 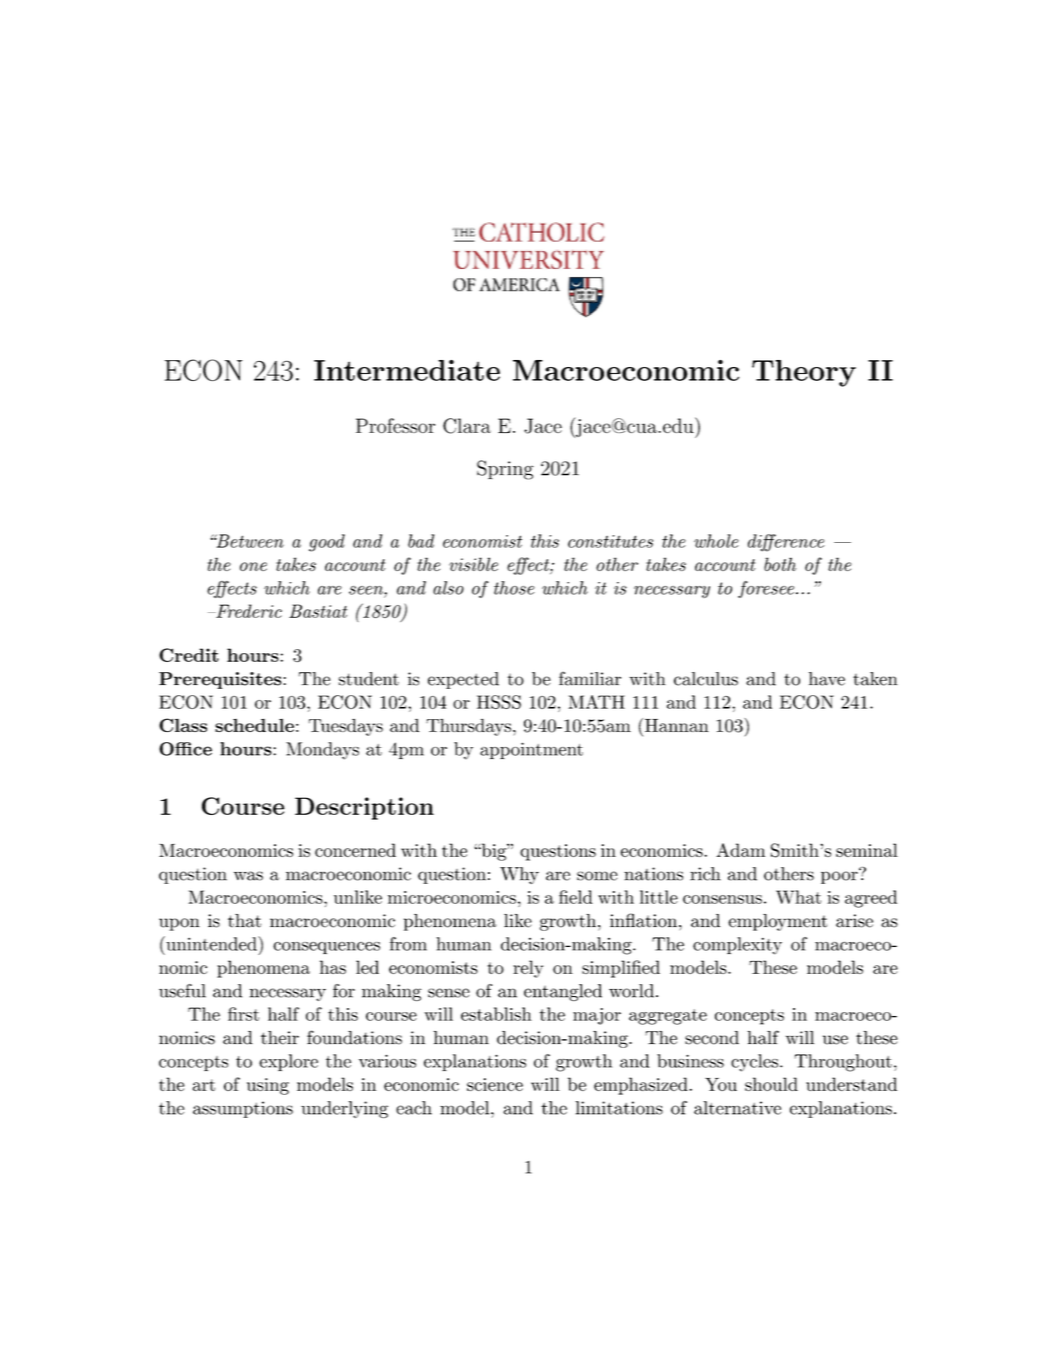 I want to click on using, so click(x=268, y=1086).
